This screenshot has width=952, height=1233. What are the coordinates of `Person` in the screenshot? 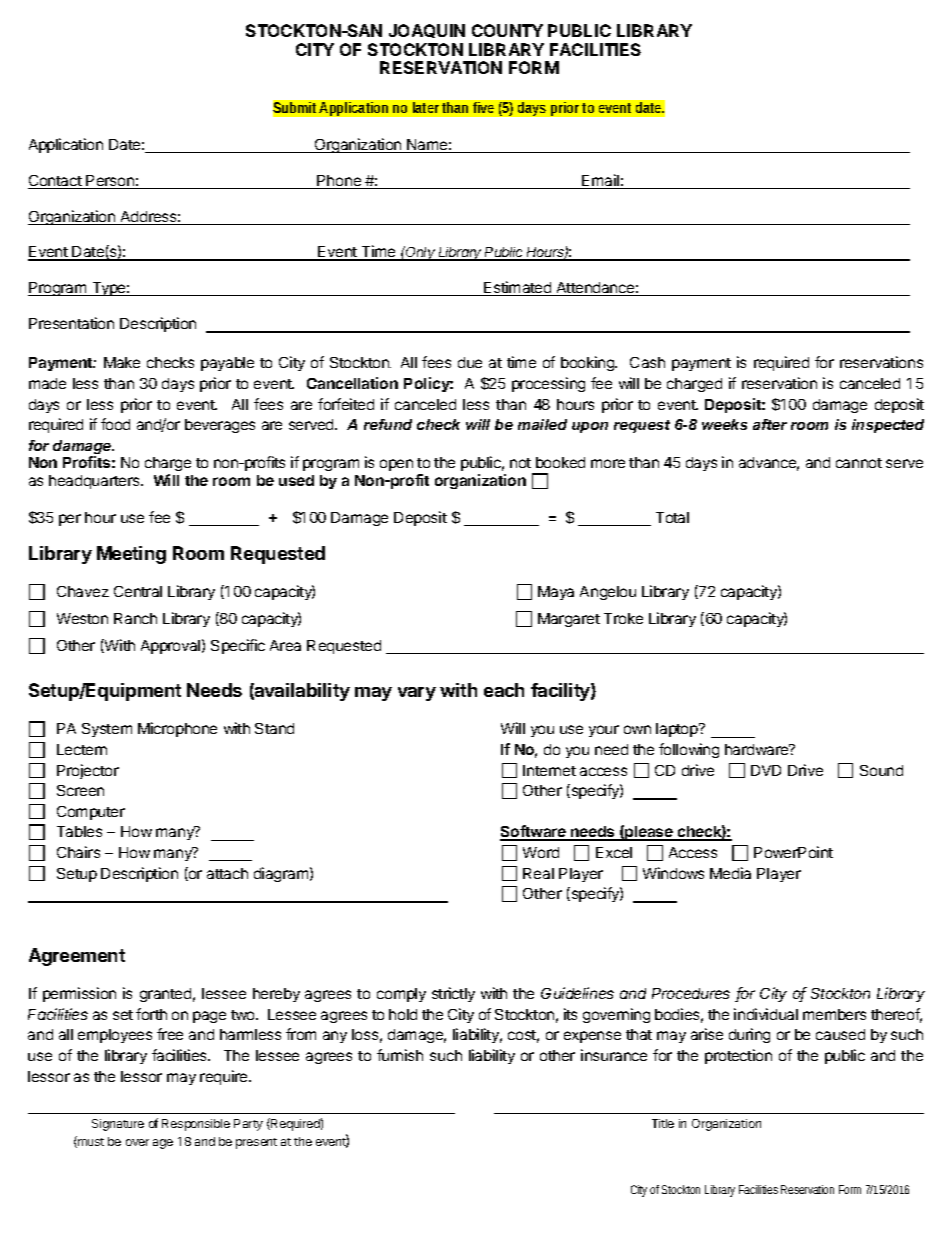 It's located at (110, 182).
